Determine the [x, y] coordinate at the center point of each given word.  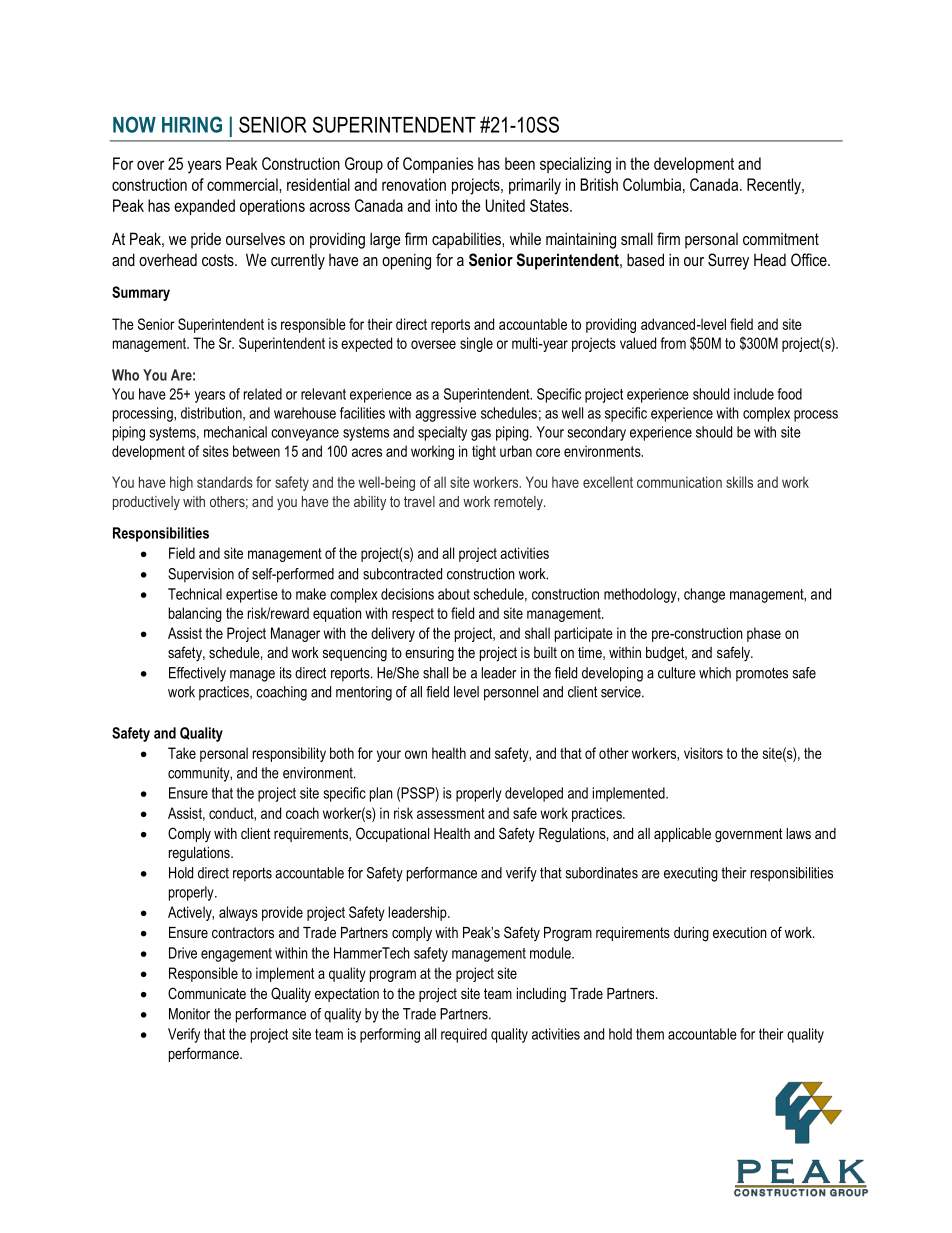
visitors [703, 753]
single [476, 344]
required [464, 1035]
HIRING [192, 124]
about [454, 594]
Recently [775, 186]
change [704, 595]
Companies [438, 165]
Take [182, 753]
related [263, 394]
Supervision [201, 575]
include [754, 394]
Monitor [189, 1014]
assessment [451, 813]
